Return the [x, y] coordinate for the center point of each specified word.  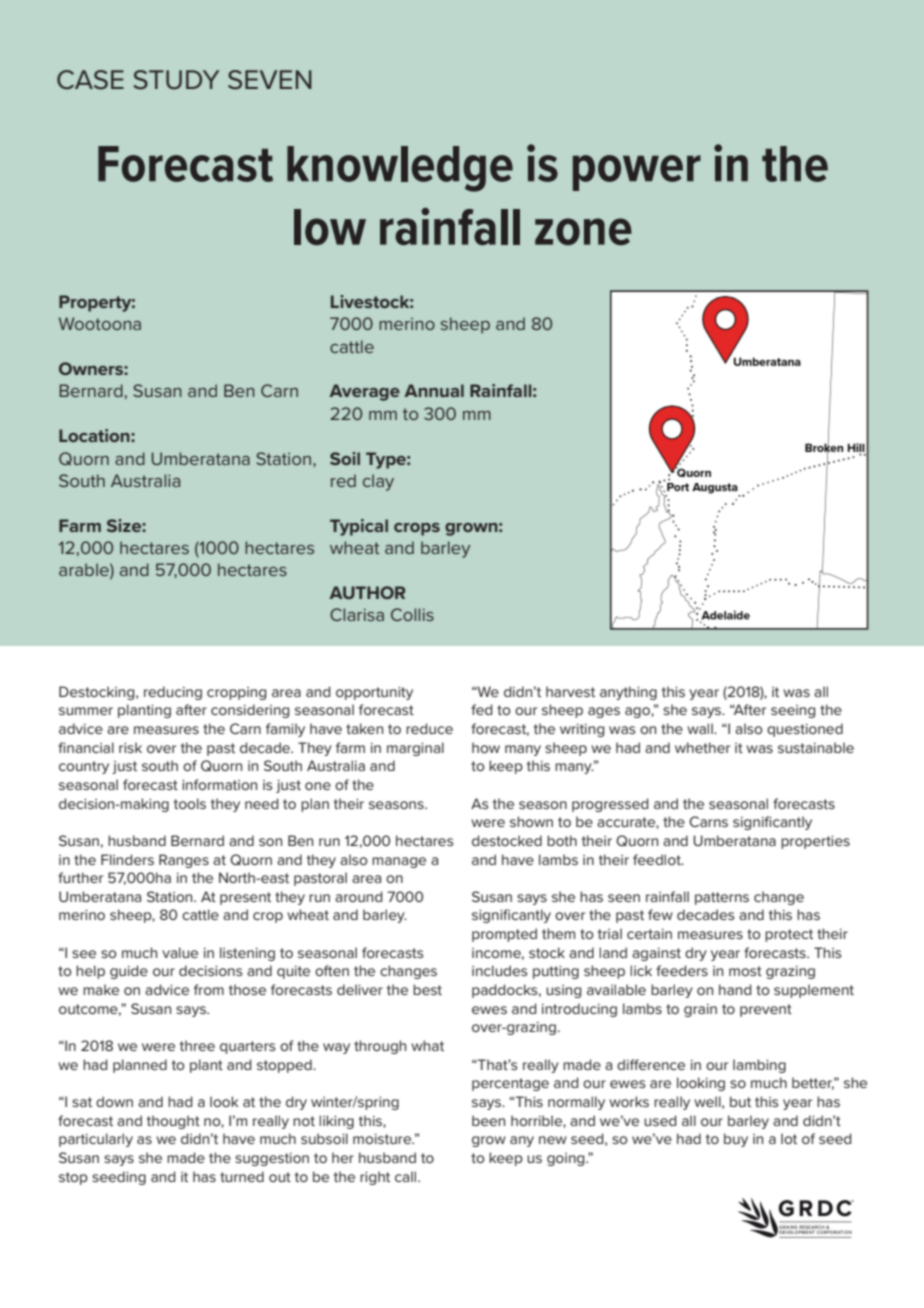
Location [95, 435]
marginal [415, 749]
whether [702, 747]
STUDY [176, 80]
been [488, 1120]
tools [190, 803]
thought [173, 1122]
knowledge [400, 169]
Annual [434, 390]
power [637, 173]
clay [378, 482]
